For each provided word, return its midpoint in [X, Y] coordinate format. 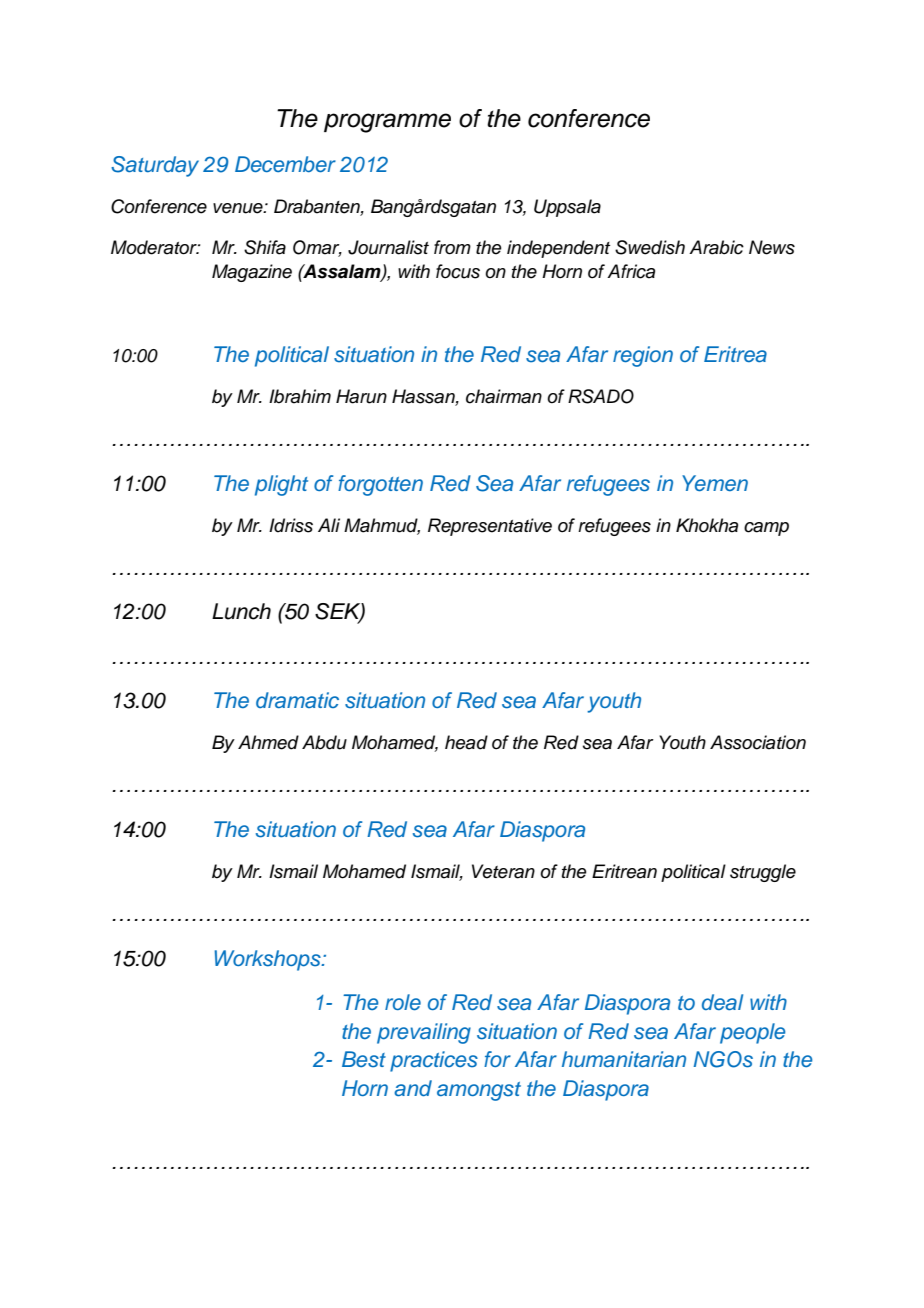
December [285, 164]
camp [766, 529]
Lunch [241, 611]
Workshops [268, 960]
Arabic [716, 247]
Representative [490, 527]
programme [387, 123]
